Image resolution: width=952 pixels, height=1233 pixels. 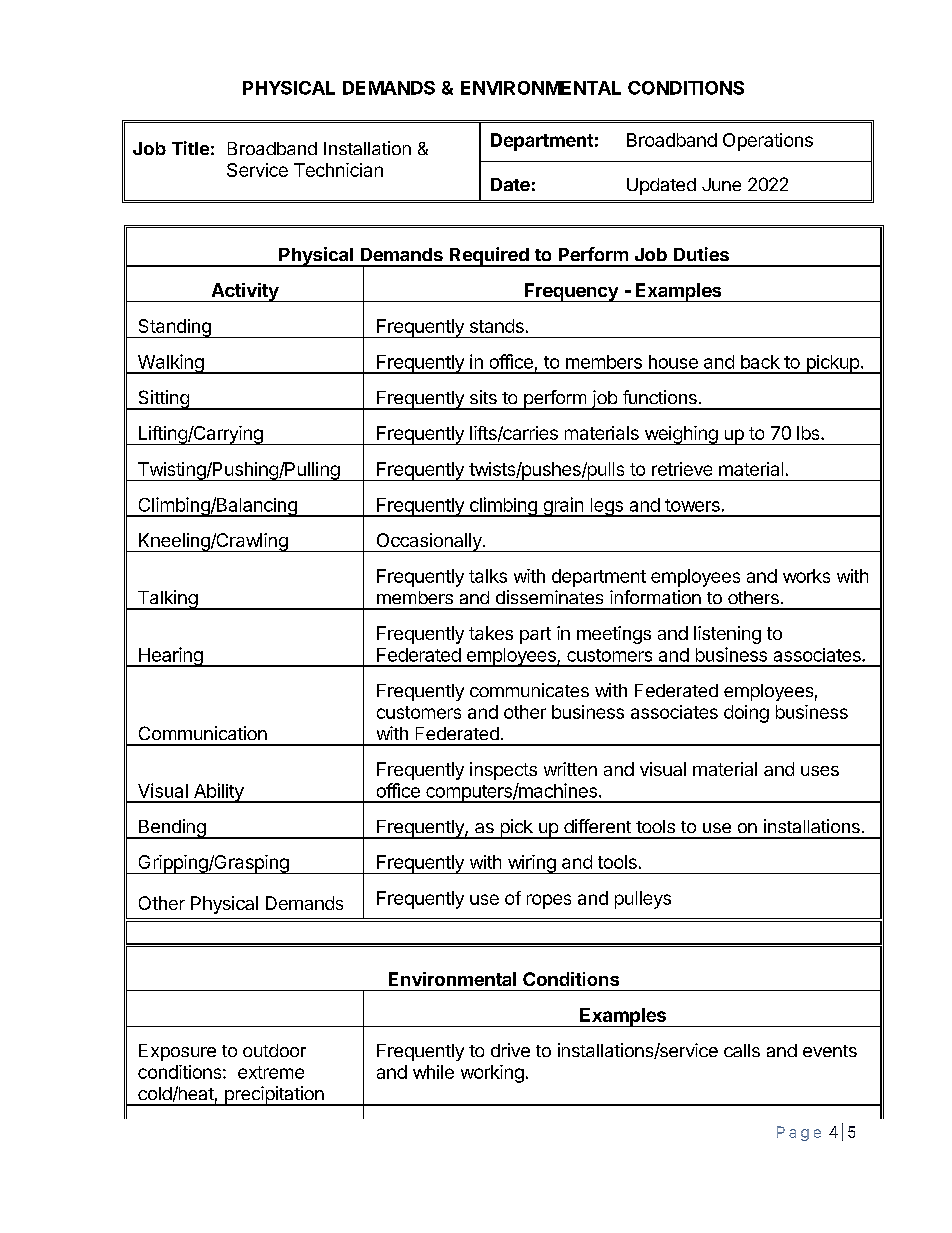 What do you see at coordinates (271, 1072) in the page?
I see `extreme` at bounding box center [271, 1072].
